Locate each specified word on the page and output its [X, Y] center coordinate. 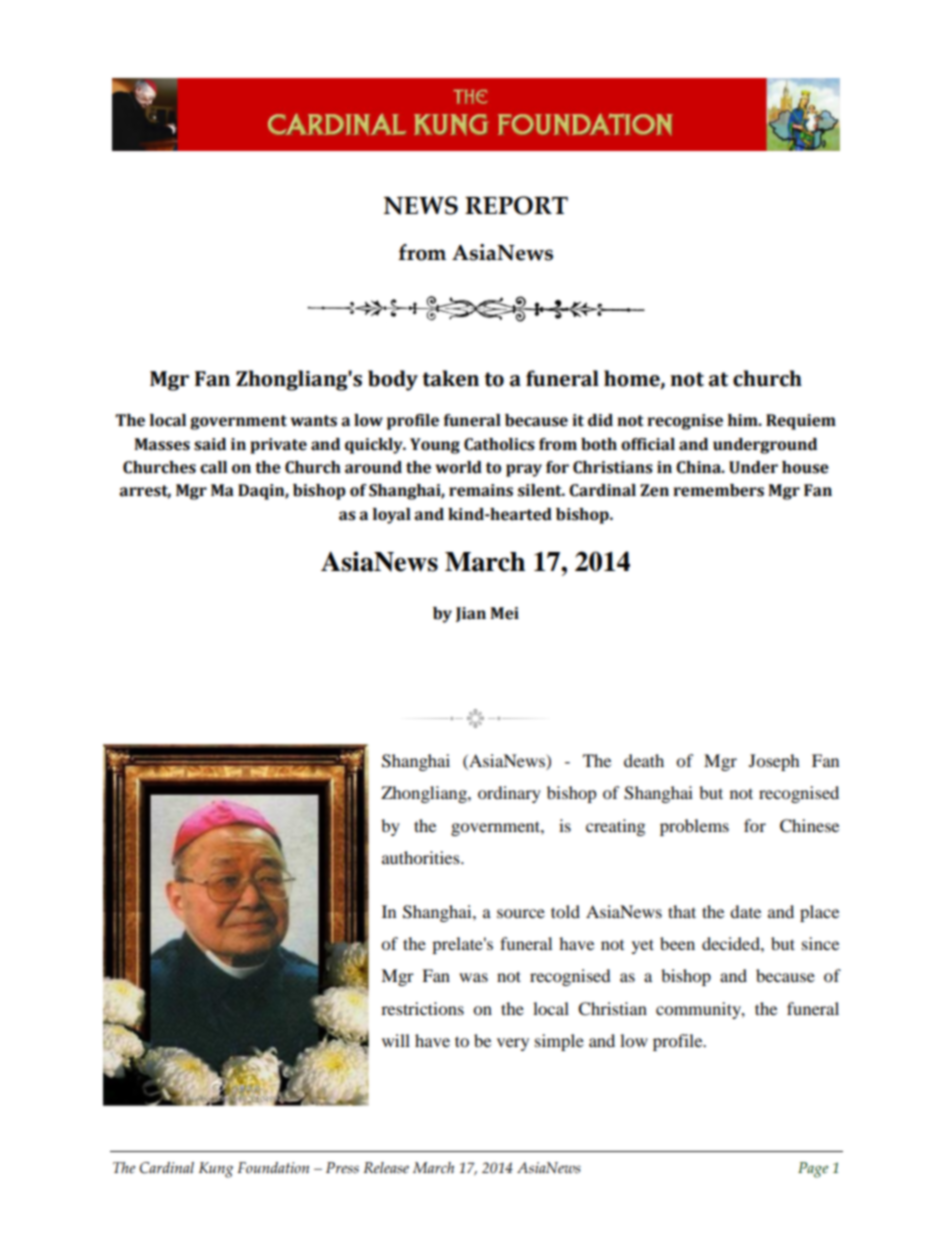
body [393, 380]
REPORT [516, 205]
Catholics [499, 444]
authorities [422, 857]
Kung [216, 1170]
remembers [718, 490]
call [213, 467]
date [745, 911]
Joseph [774, 762]
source [521, 913]
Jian [471, 614]
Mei [504, 613]
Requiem [801, 422]
